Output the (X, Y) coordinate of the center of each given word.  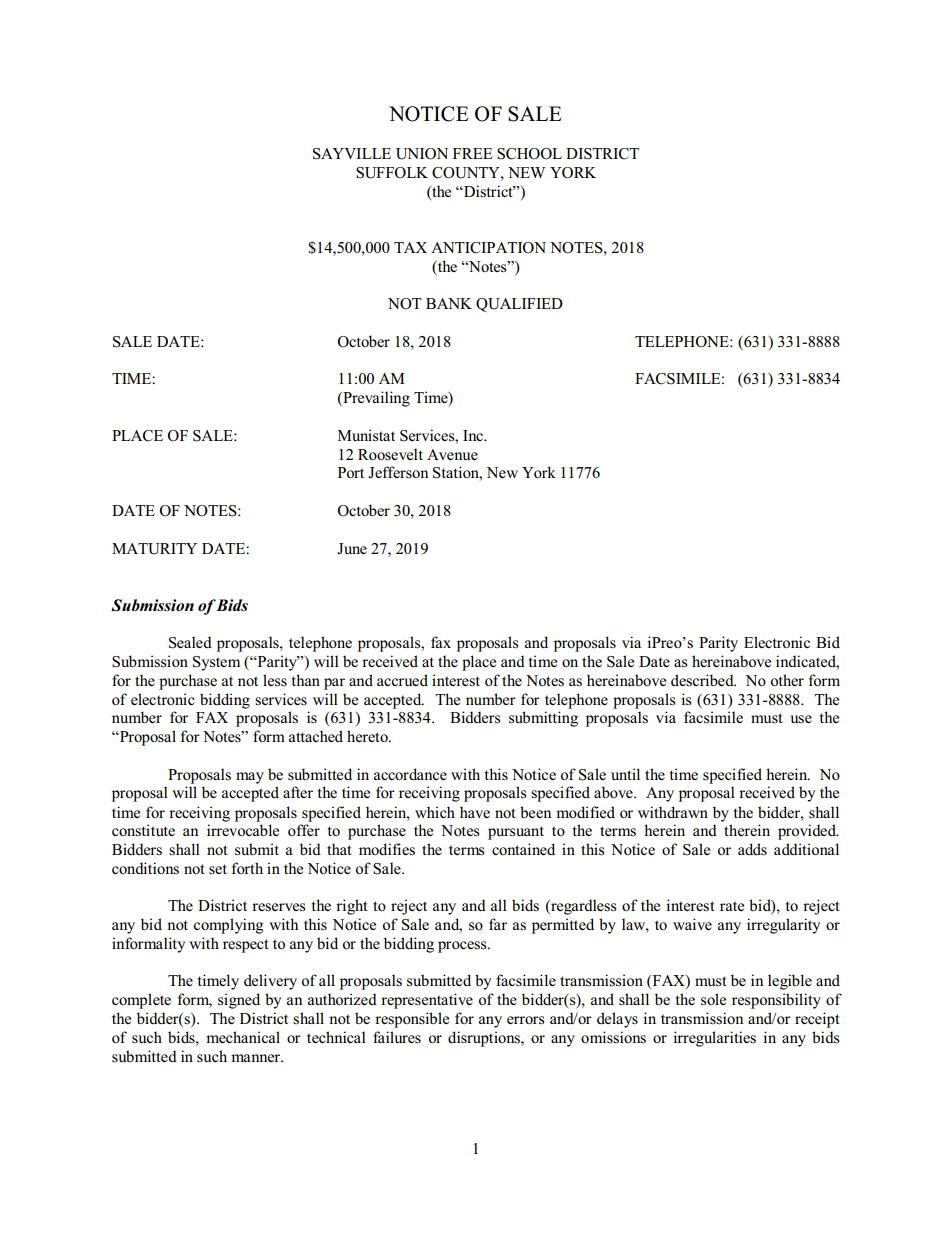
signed (239, 1001)
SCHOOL (529, 154)
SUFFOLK (392, 173)
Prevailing (375, 399)
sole (713, 999)
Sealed (190, 642)
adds (752, 849)
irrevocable (243, 830)
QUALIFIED (519, 305)
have (475, 812)
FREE (472, 153)
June (352, 549)
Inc (474, 435)
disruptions (485, 1039)
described (703, 680)
